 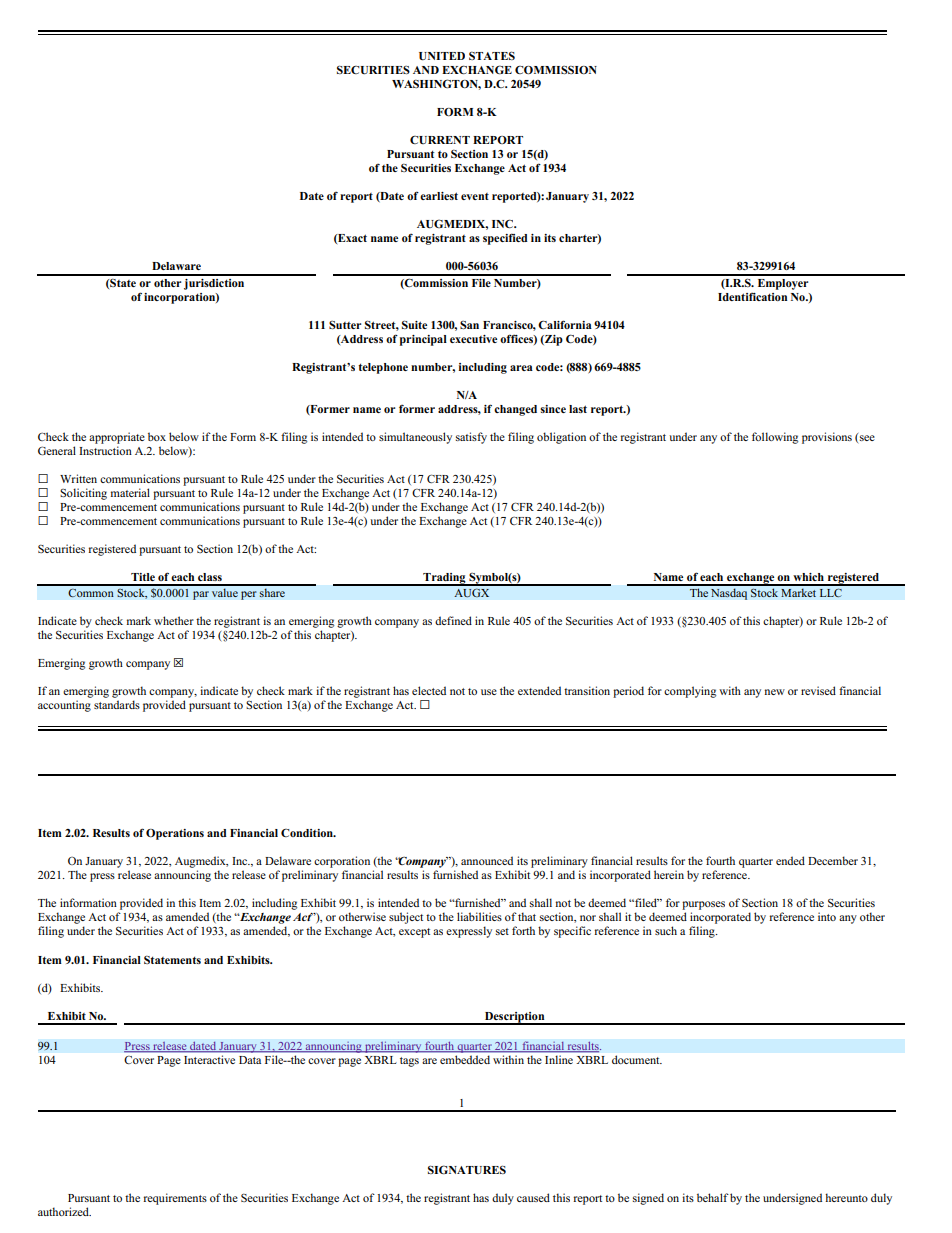 What do you see at coordinates (175, 834) in the page?
I see `Operations` at bounding box center [175, 834].
